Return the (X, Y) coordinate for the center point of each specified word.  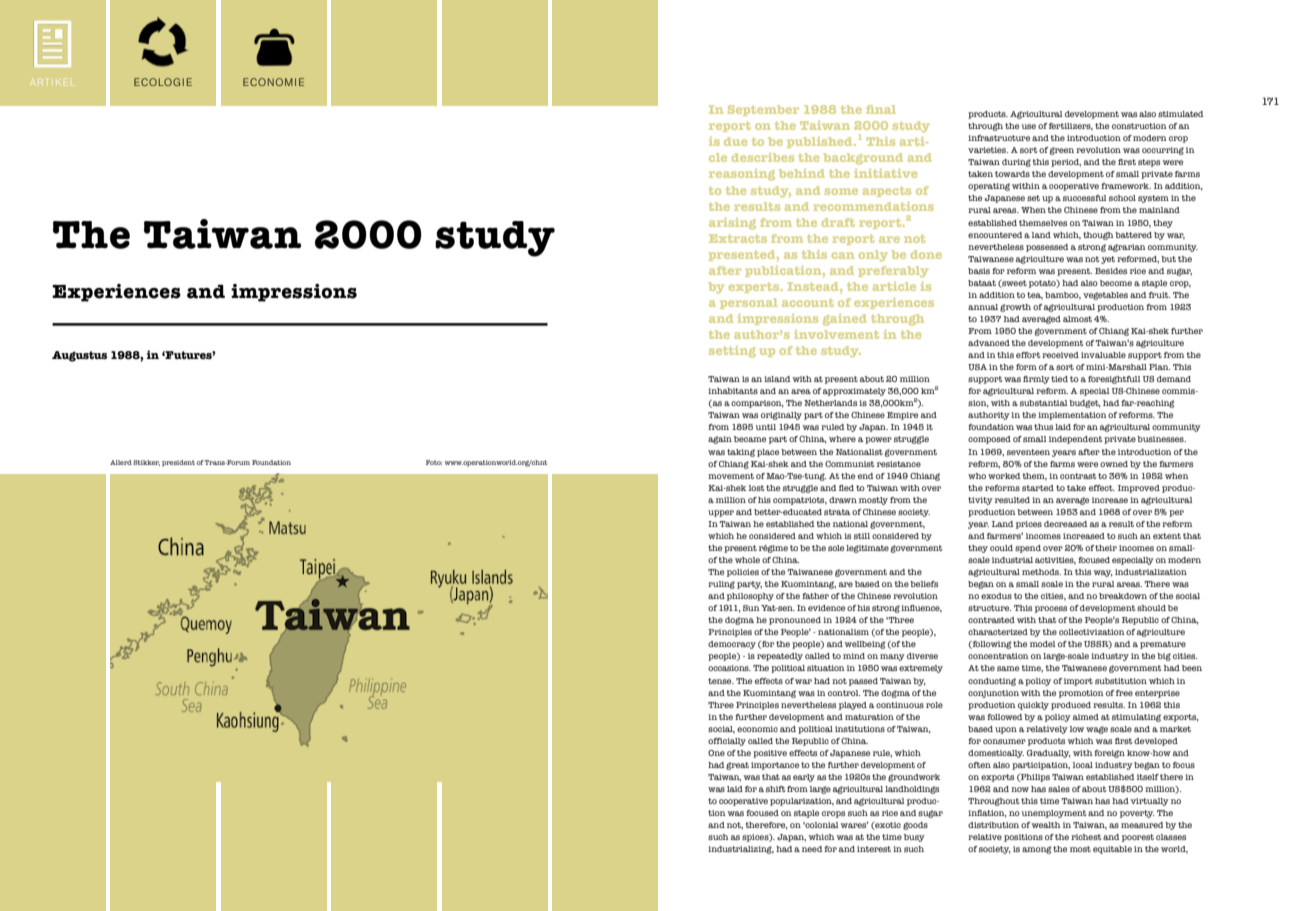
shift (776, 789)
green (1062, 151)
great (737, 766)
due (735, 141)
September (763, 110)
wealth (1045, 825)
